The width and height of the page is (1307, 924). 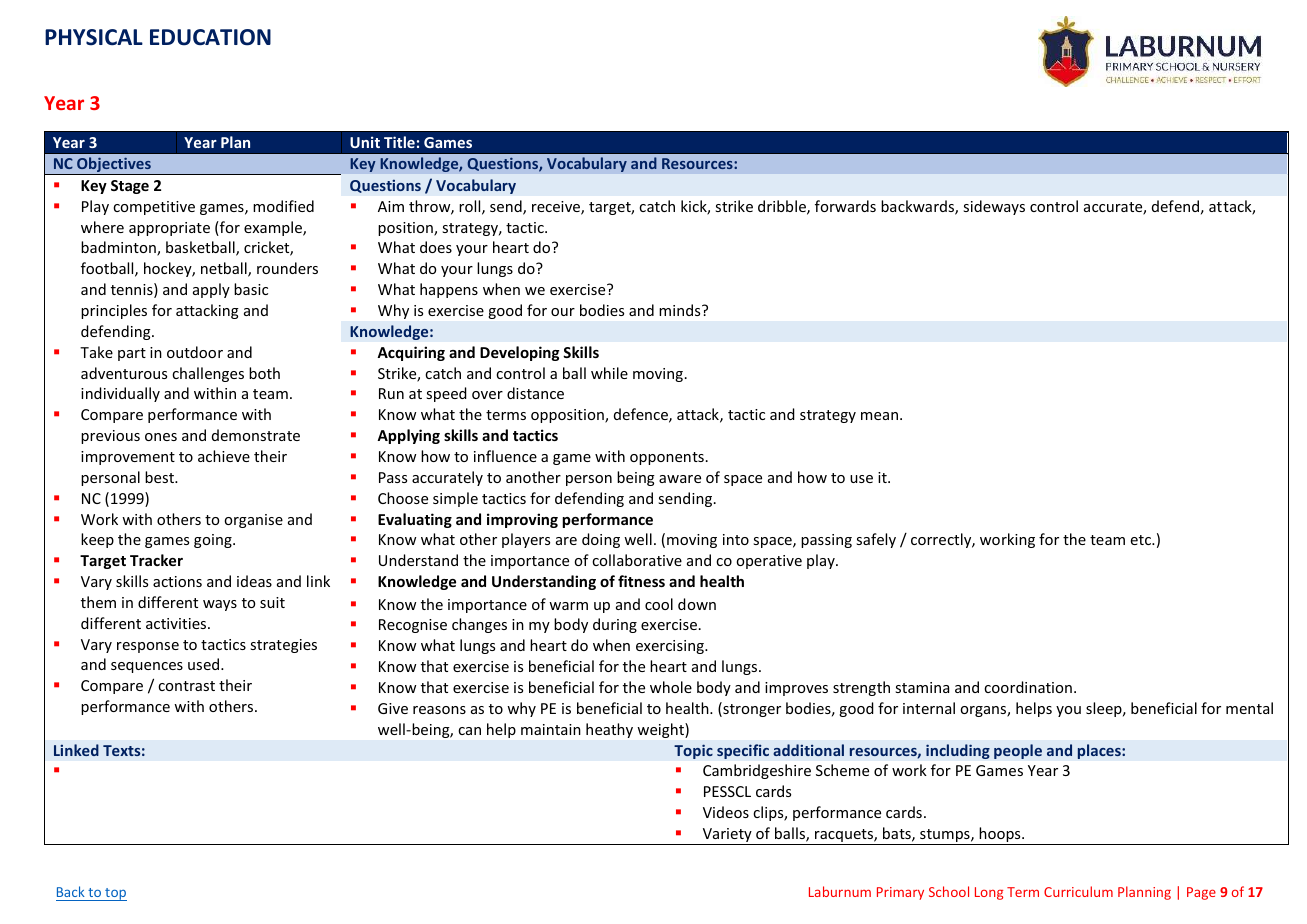 What do you see at coordinates (287, 268) in the page?
I see `rounders` at bounding box center [287, 268].
